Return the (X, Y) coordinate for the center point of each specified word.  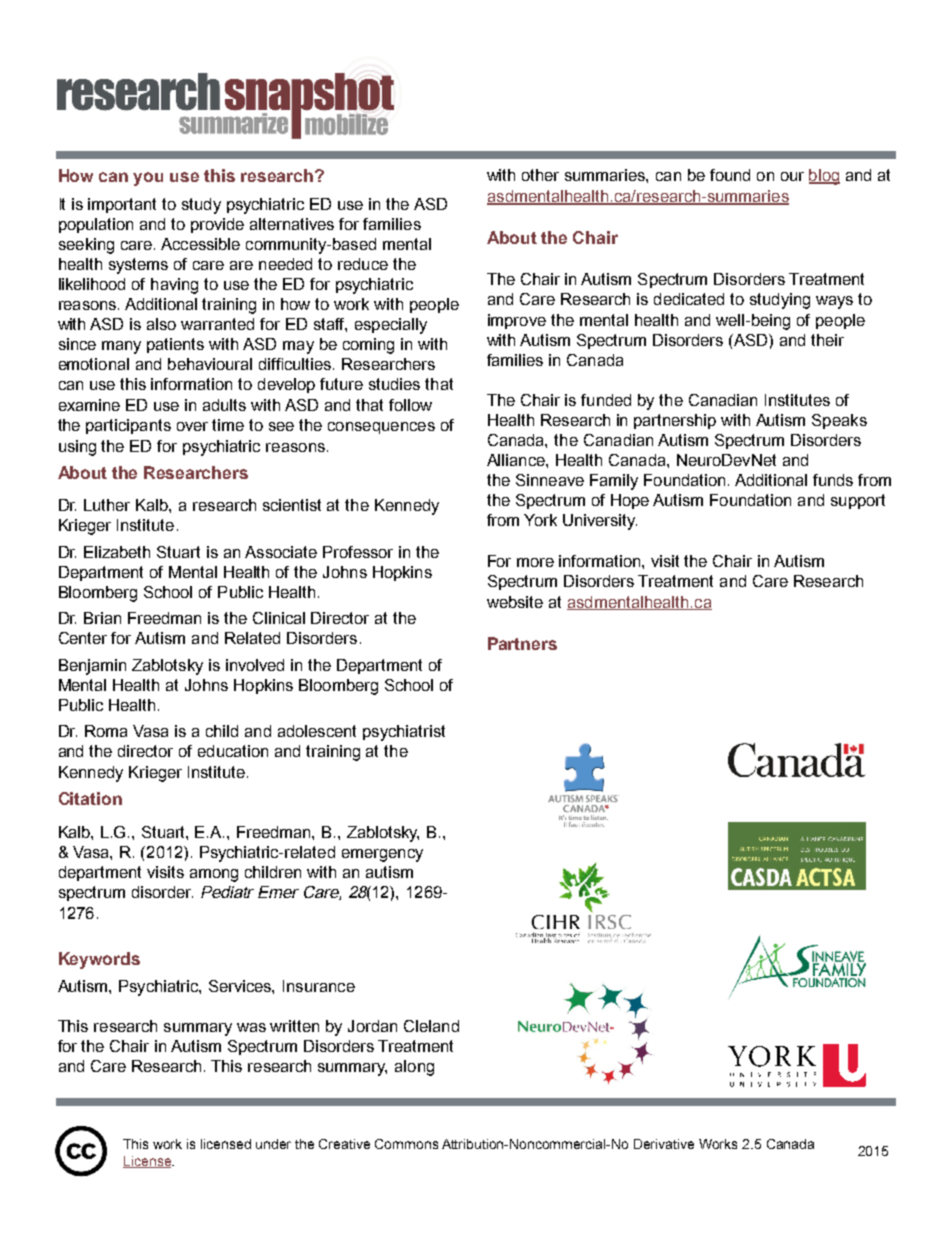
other (540, 175)
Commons (406, 1144)
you (148, 179)
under (273, 1144)
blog (824, 177)
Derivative (664, 1144)
